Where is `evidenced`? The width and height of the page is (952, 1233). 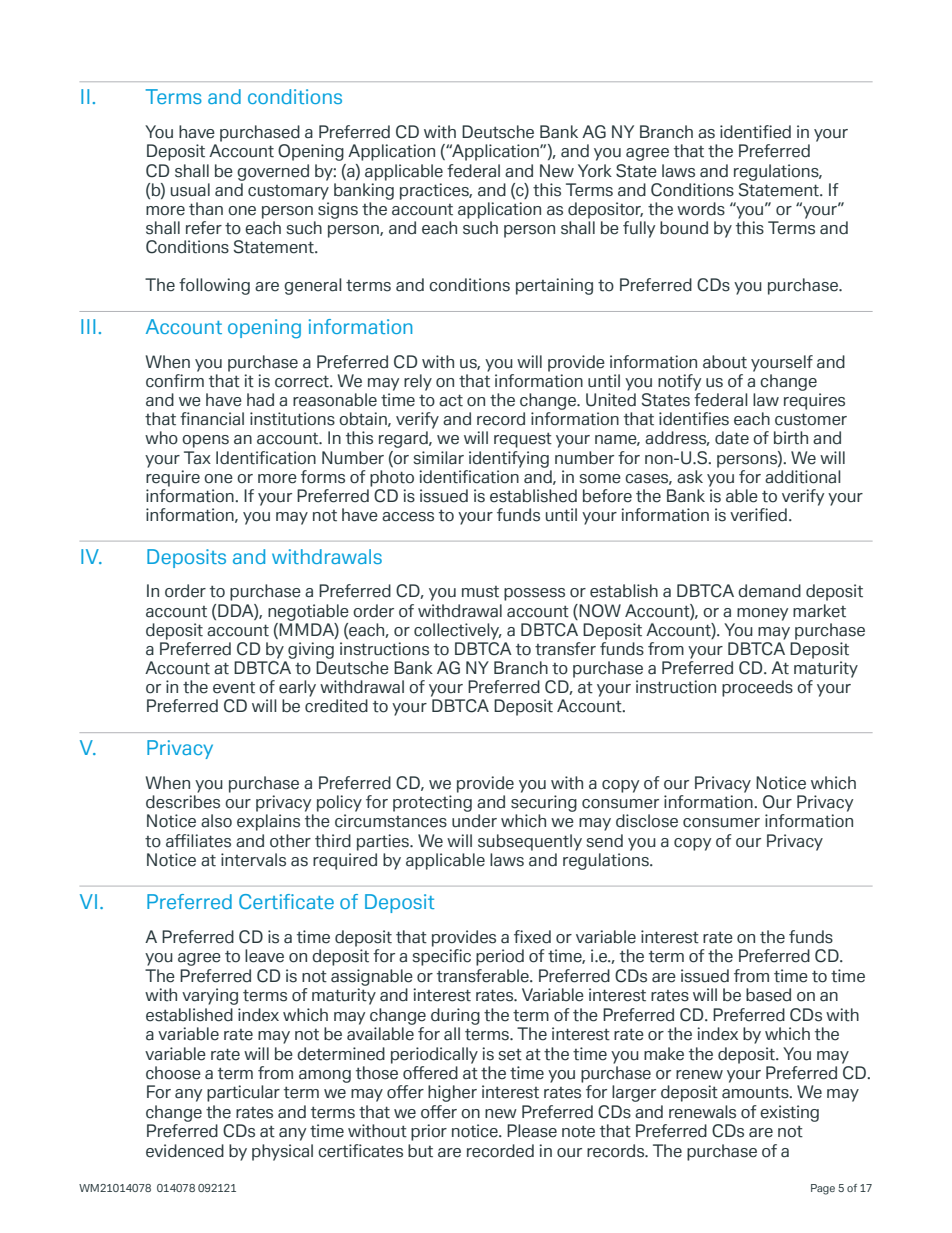 evidenced is located at coordinates (185, 1151).
